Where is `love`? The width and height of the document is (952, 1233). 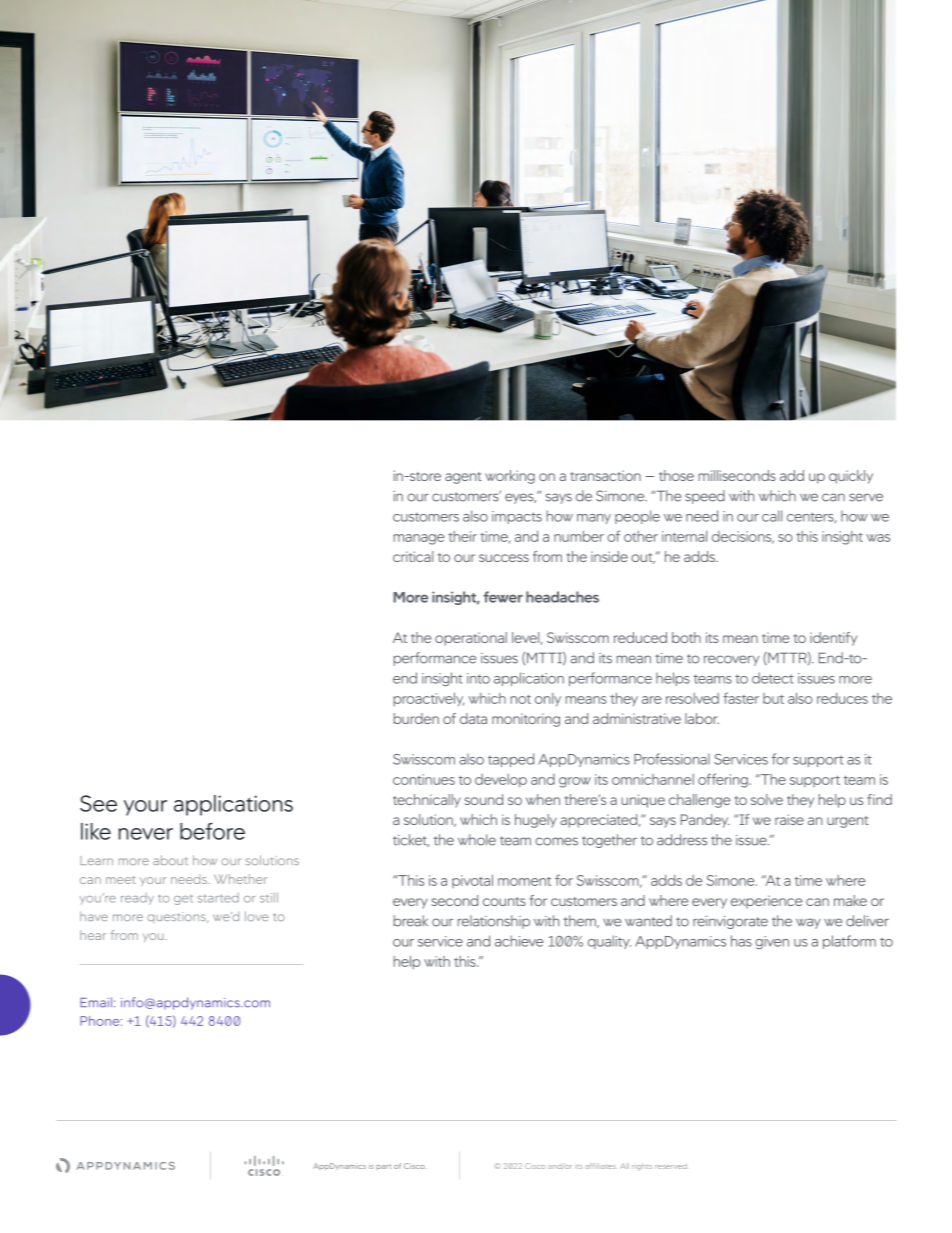 love is located at coordinates (257, 916).
